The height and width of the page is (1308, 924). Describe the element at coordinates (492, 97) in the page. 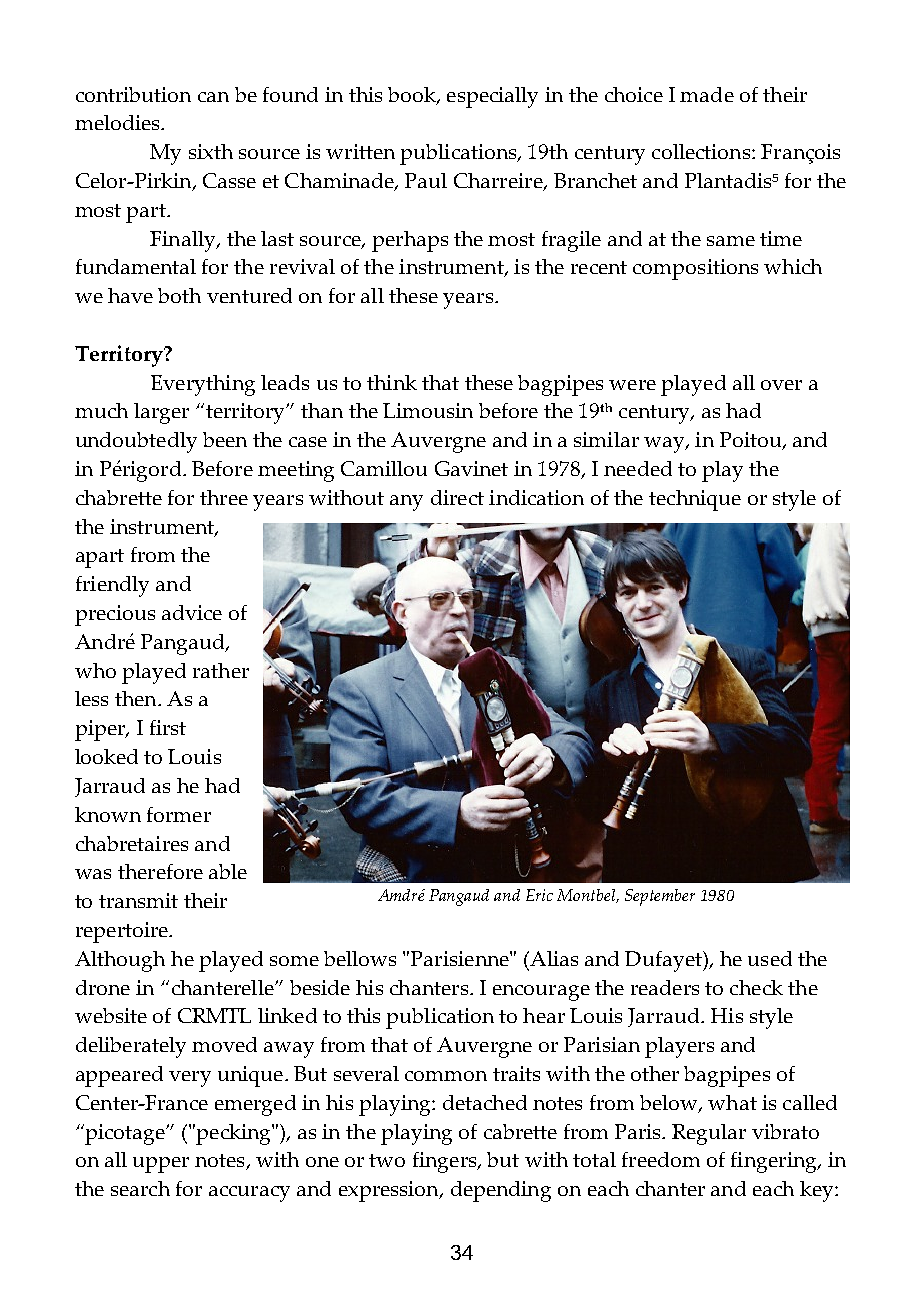

I see `especially` at that location.
